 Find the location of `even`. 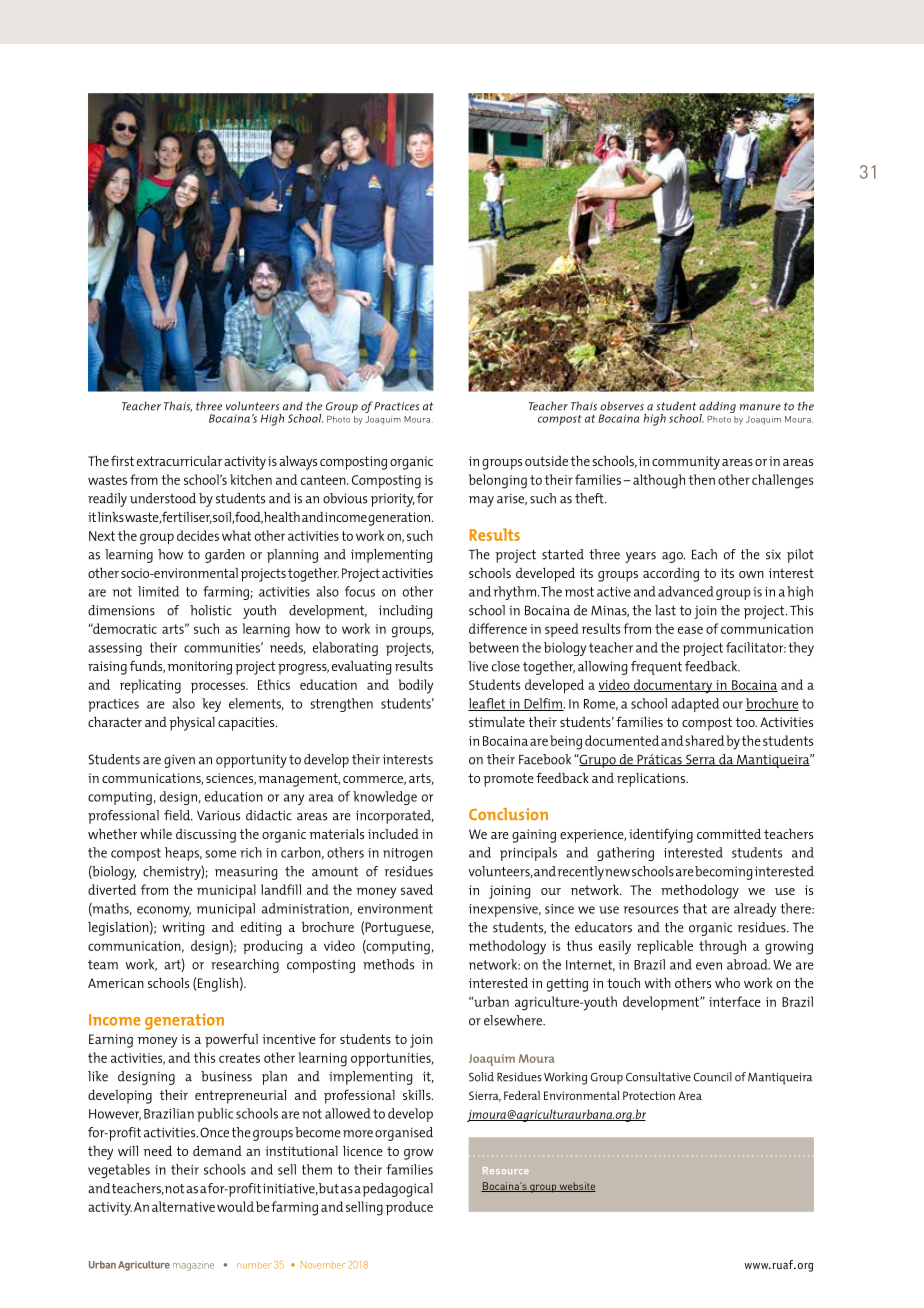

even is located at coordinates (709, 966).
